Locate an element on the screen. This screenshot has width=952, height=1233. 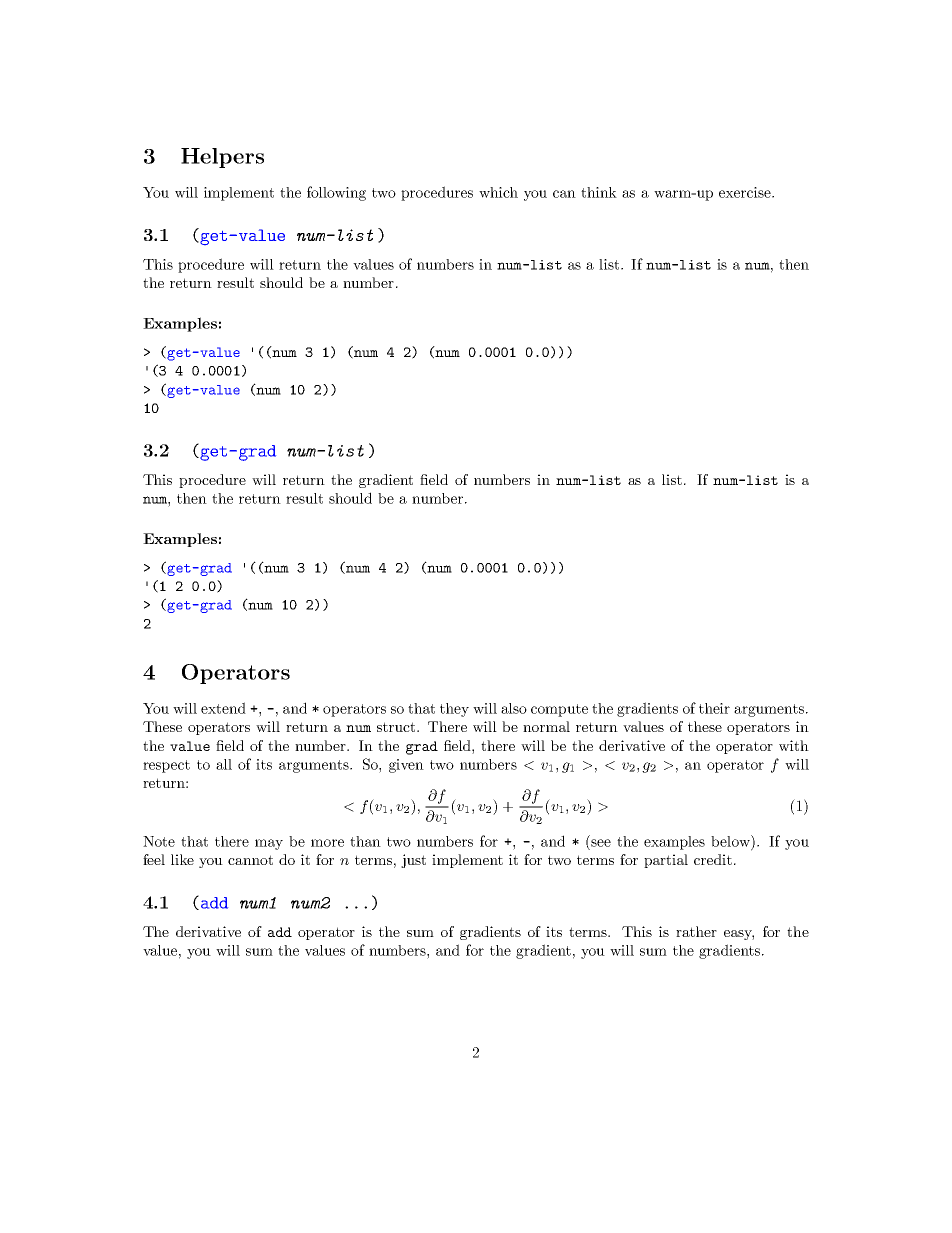
which is located at coordinates (498, 192).
